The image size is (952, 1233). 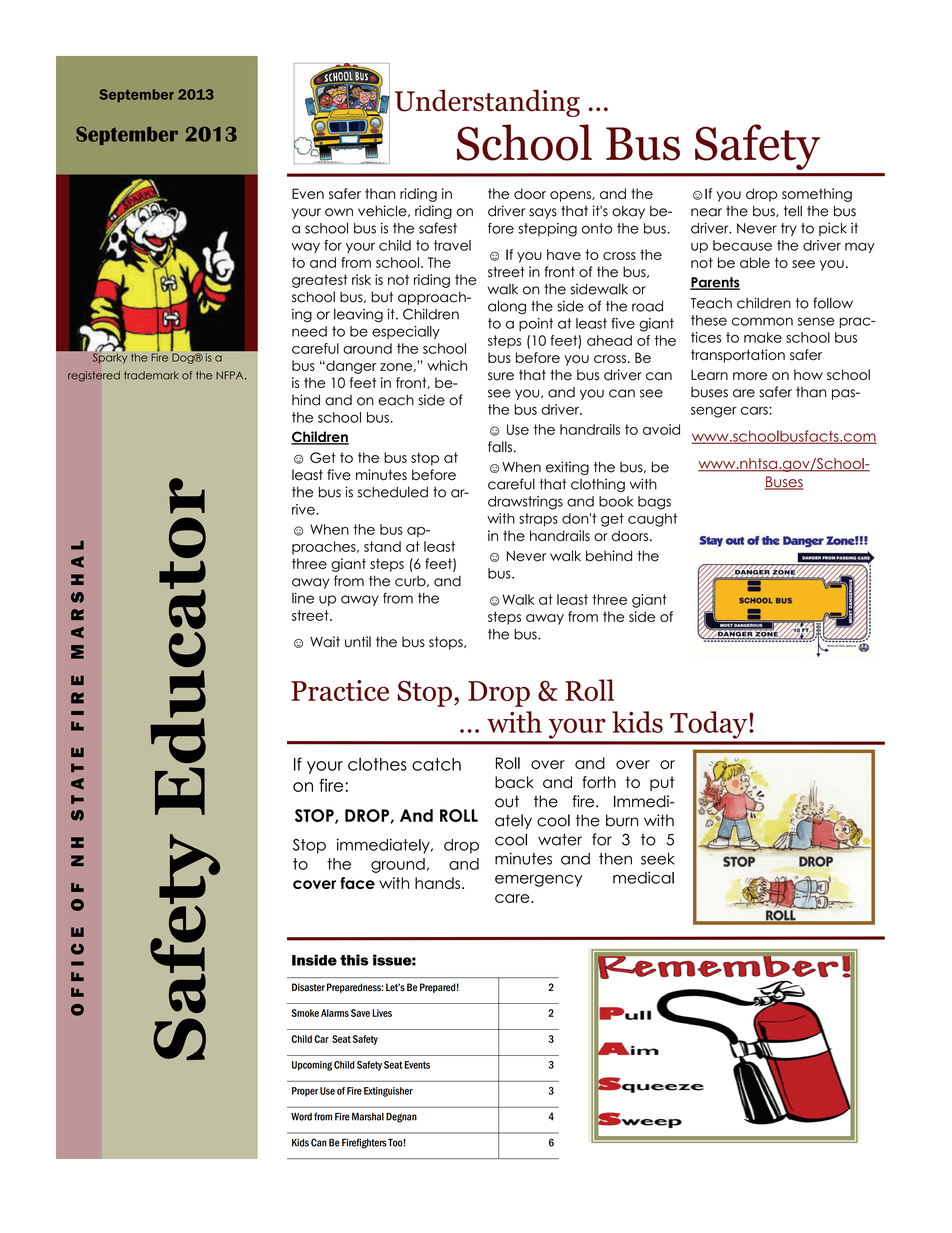 I want to click on Proper, so click(x=305, y=1092).
